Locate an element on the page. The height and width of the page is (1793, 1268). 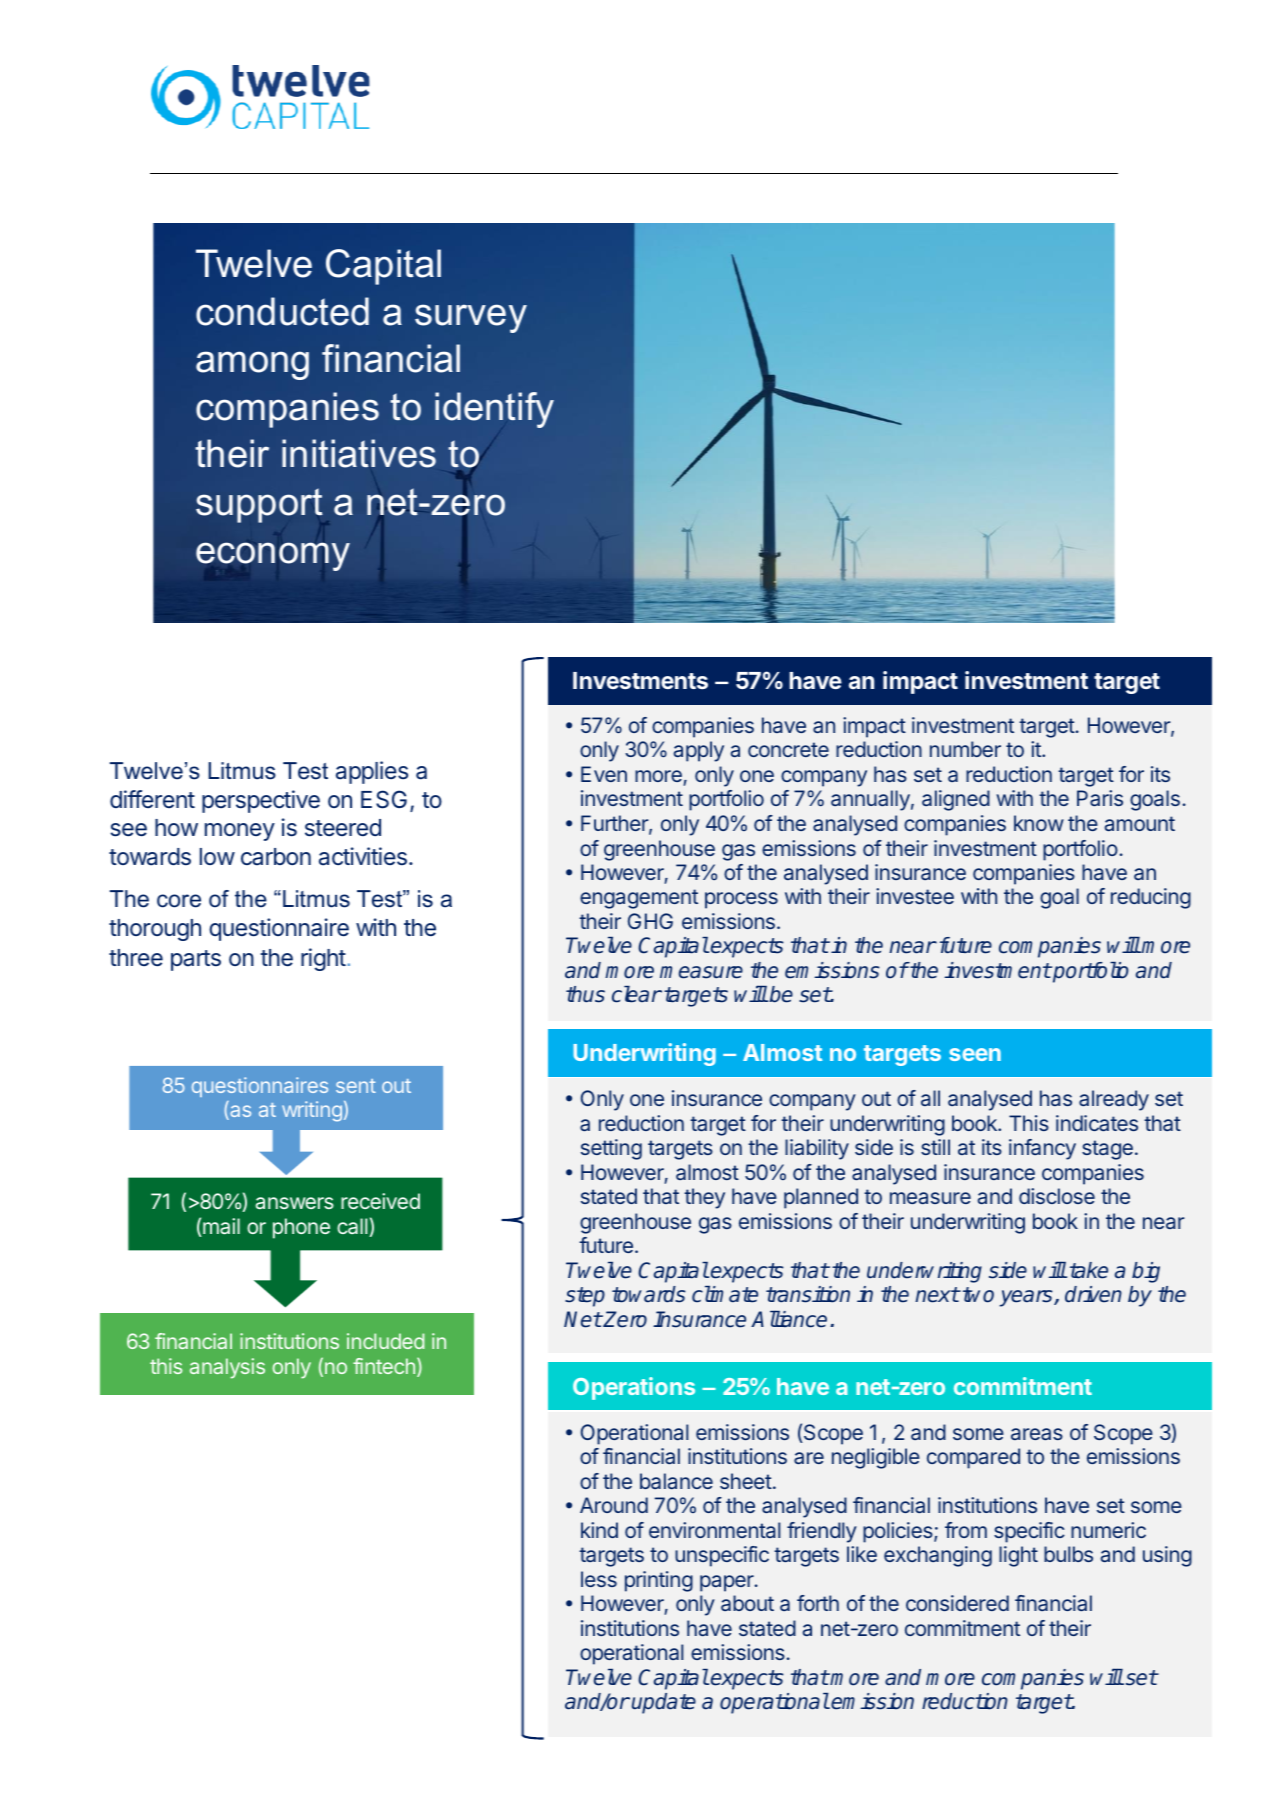
identify is located at coordinates (494, 410).
